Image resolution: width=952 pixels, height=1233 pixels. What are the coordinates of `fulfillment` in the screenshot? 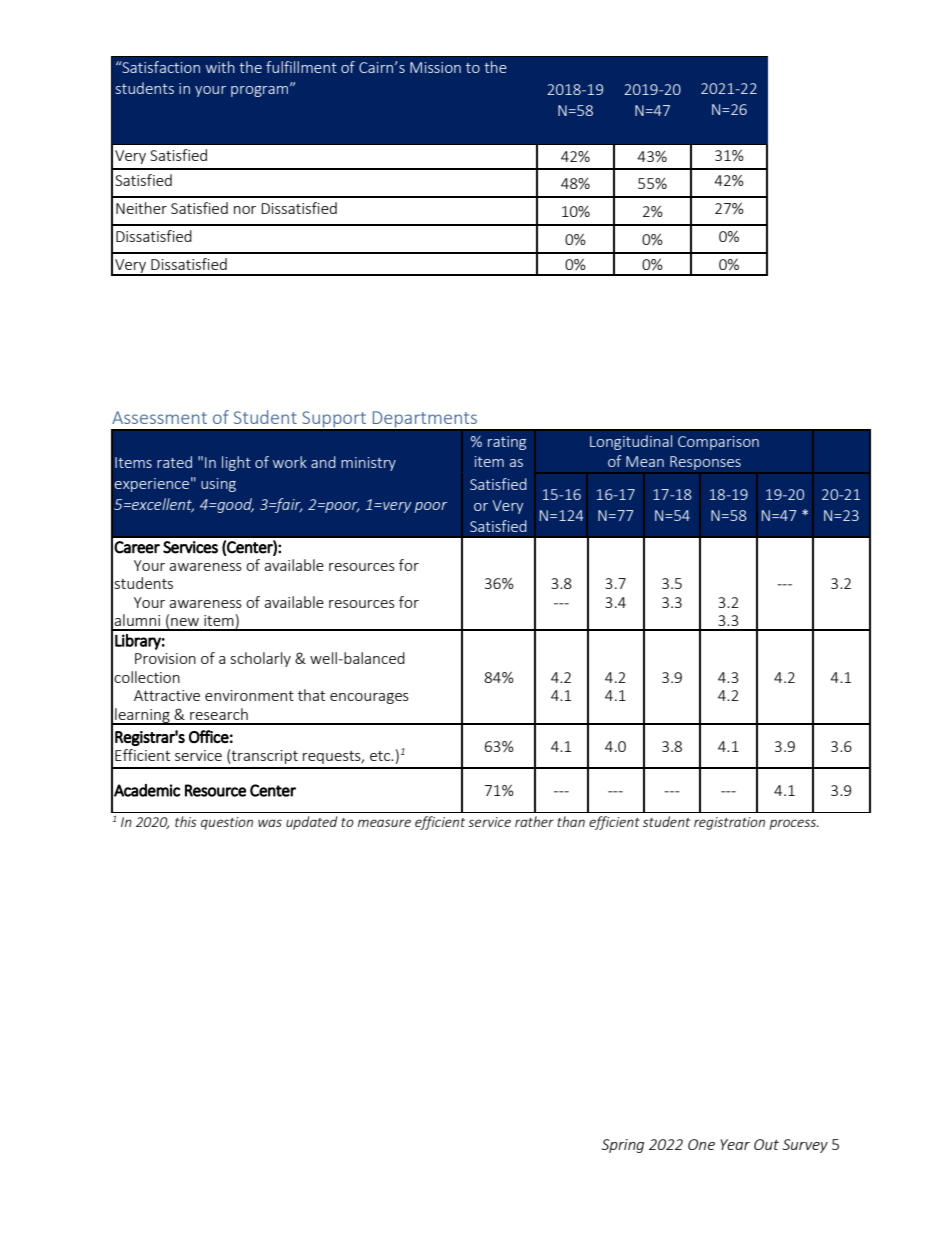 It's located at (301, 67).
